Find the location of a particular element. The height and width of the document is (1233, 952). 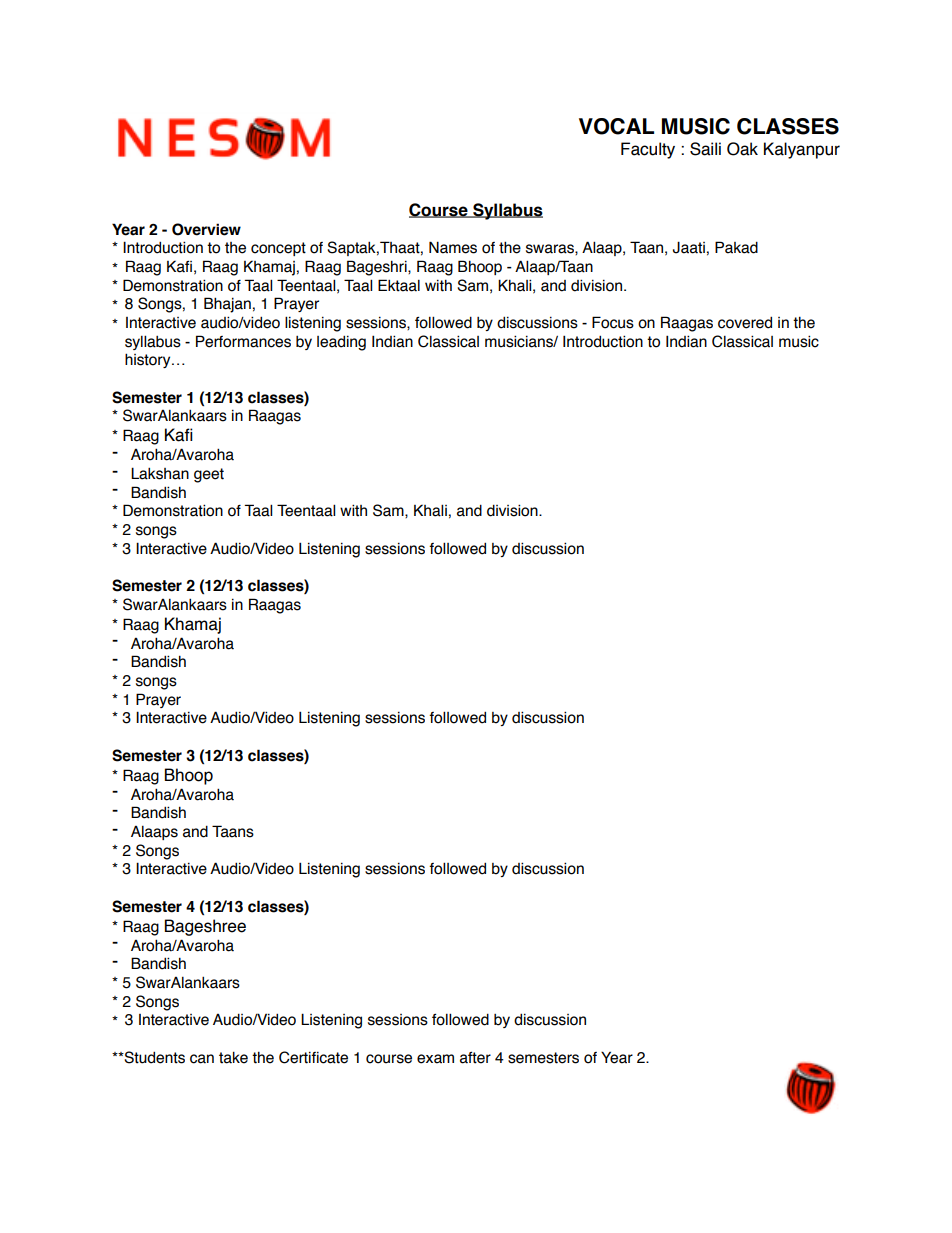

Performances is located at coordinates (243, 341).
